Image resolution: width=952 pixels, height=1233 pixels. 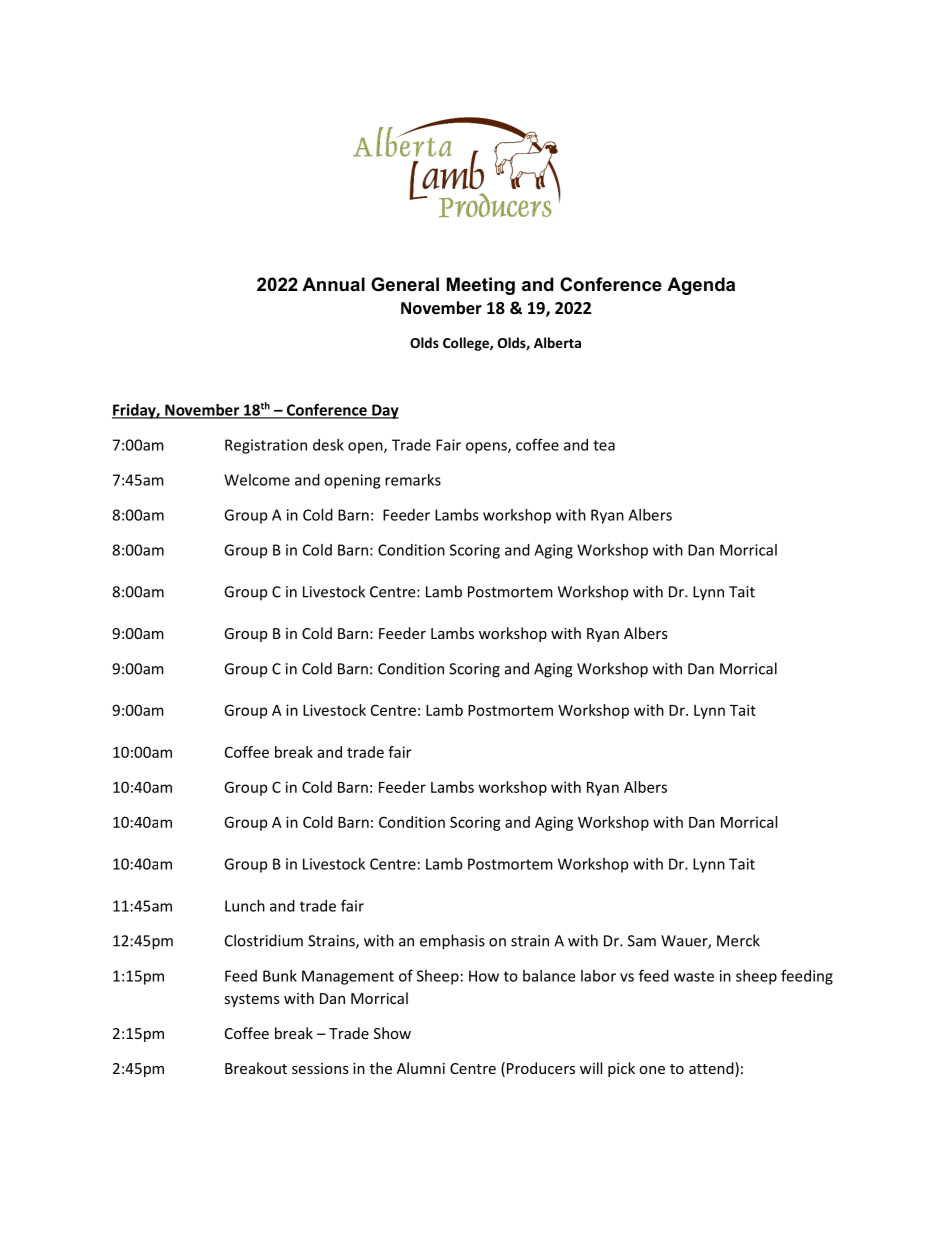 I want to click on Meeting, so click(x=481, y=286).
